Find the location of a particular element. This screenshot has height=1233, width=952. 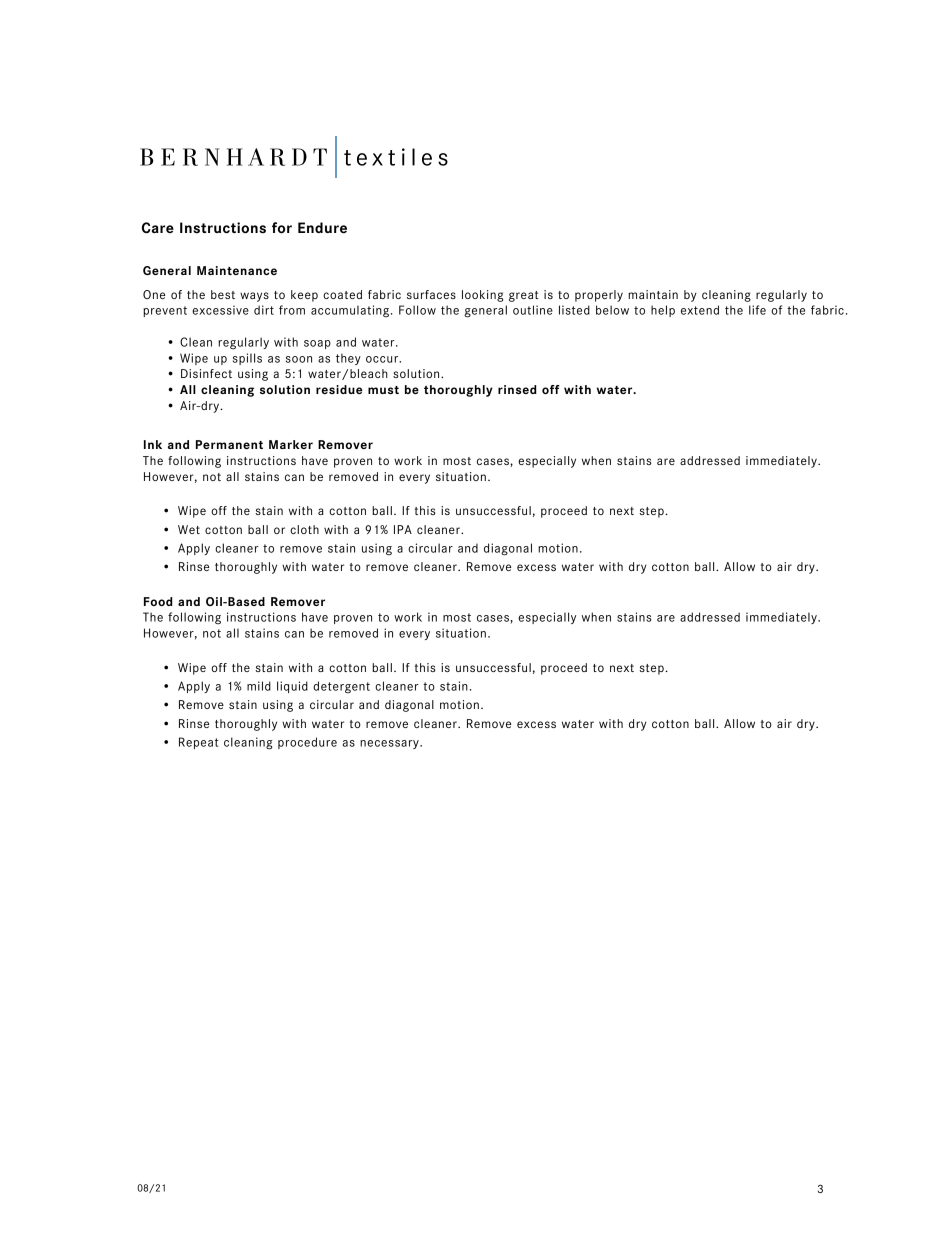

Wet is located at coordinates (189, 529).
